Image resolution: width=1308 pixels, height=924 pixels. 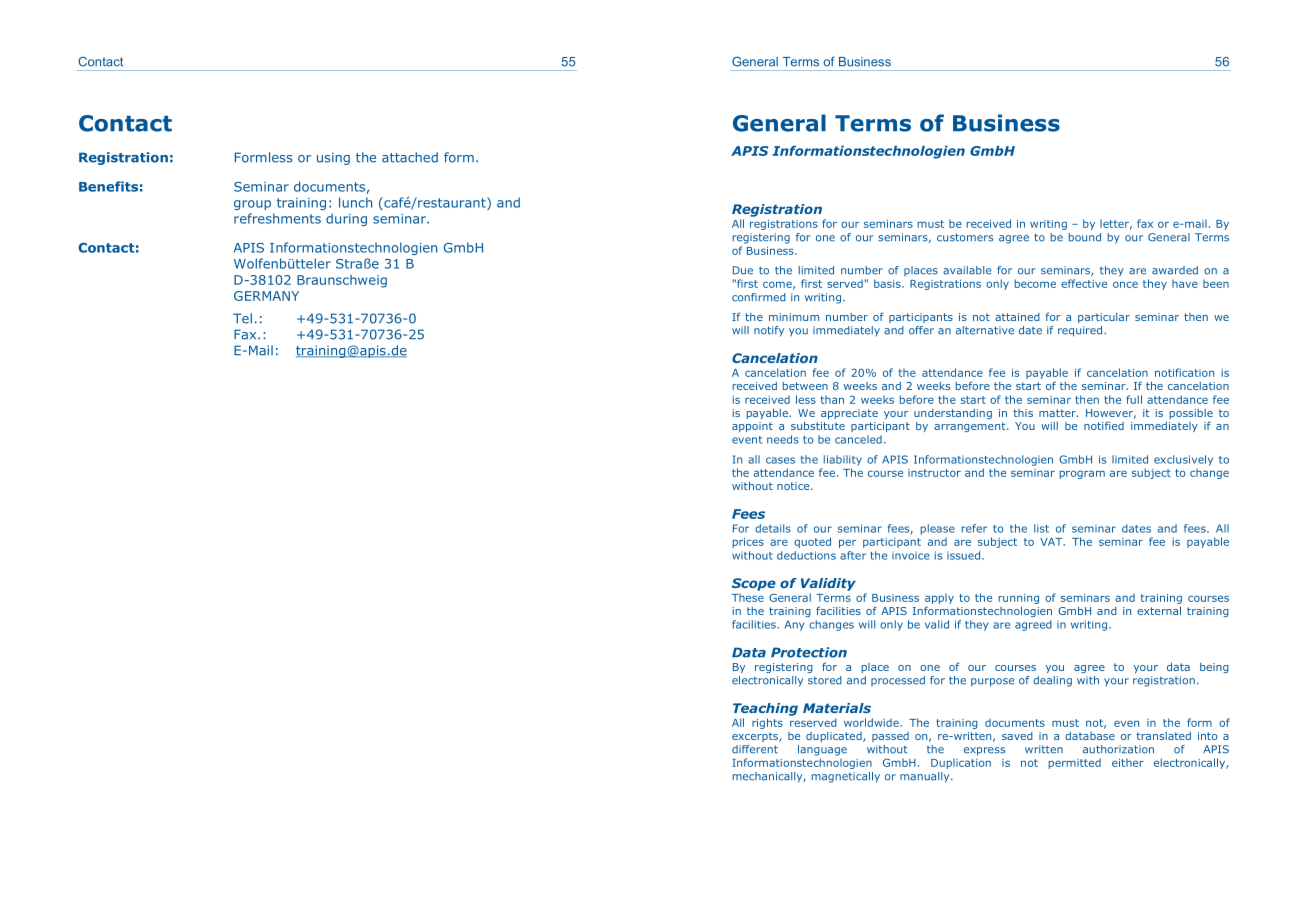 What do you see at coordinates (1085, 237) in the screenshot?
I see `bound` at bounding box center [1085, 237].
